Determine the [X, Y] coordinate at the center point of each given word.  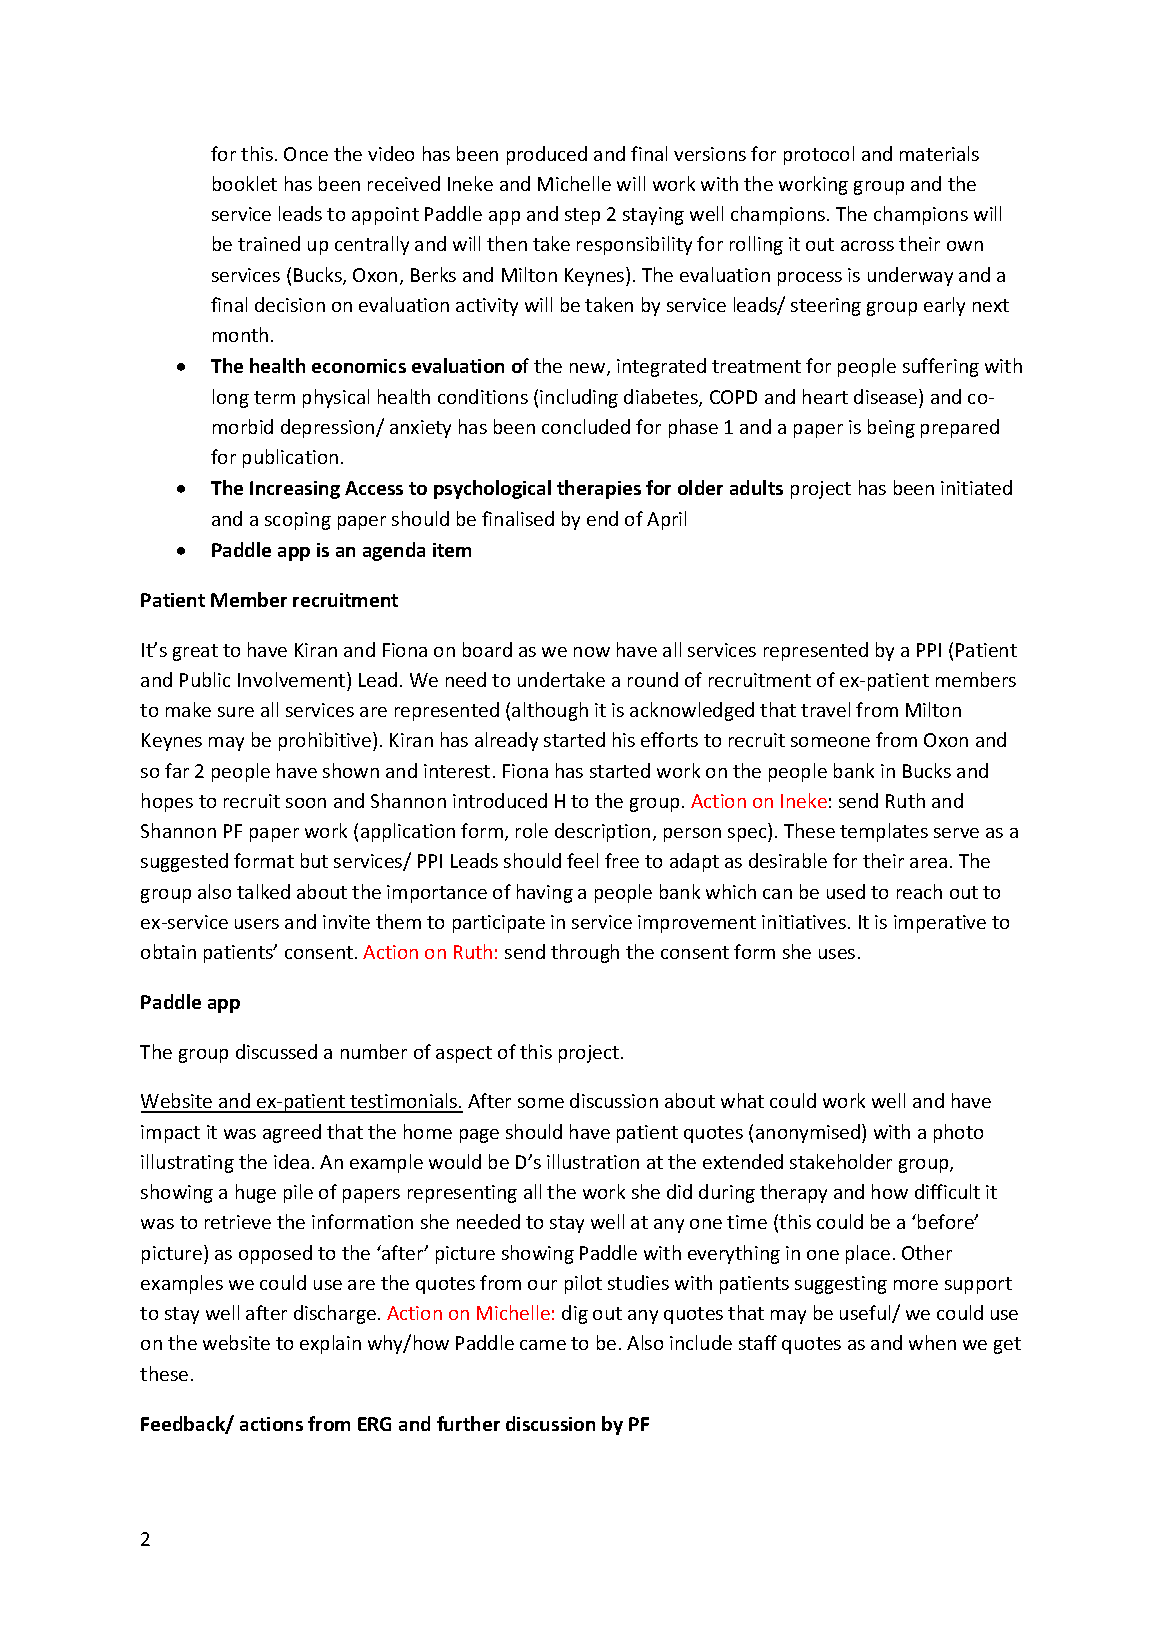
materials [939, 153]
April [666, 520]
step [582, 216]
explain [330, 1344]
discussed [276, 1051]
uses [837, 954]
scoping [298, 521]
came [543, 1345]
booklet [245, 183]
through [585, 953]
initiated [976, 487]
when [932, 1342]
